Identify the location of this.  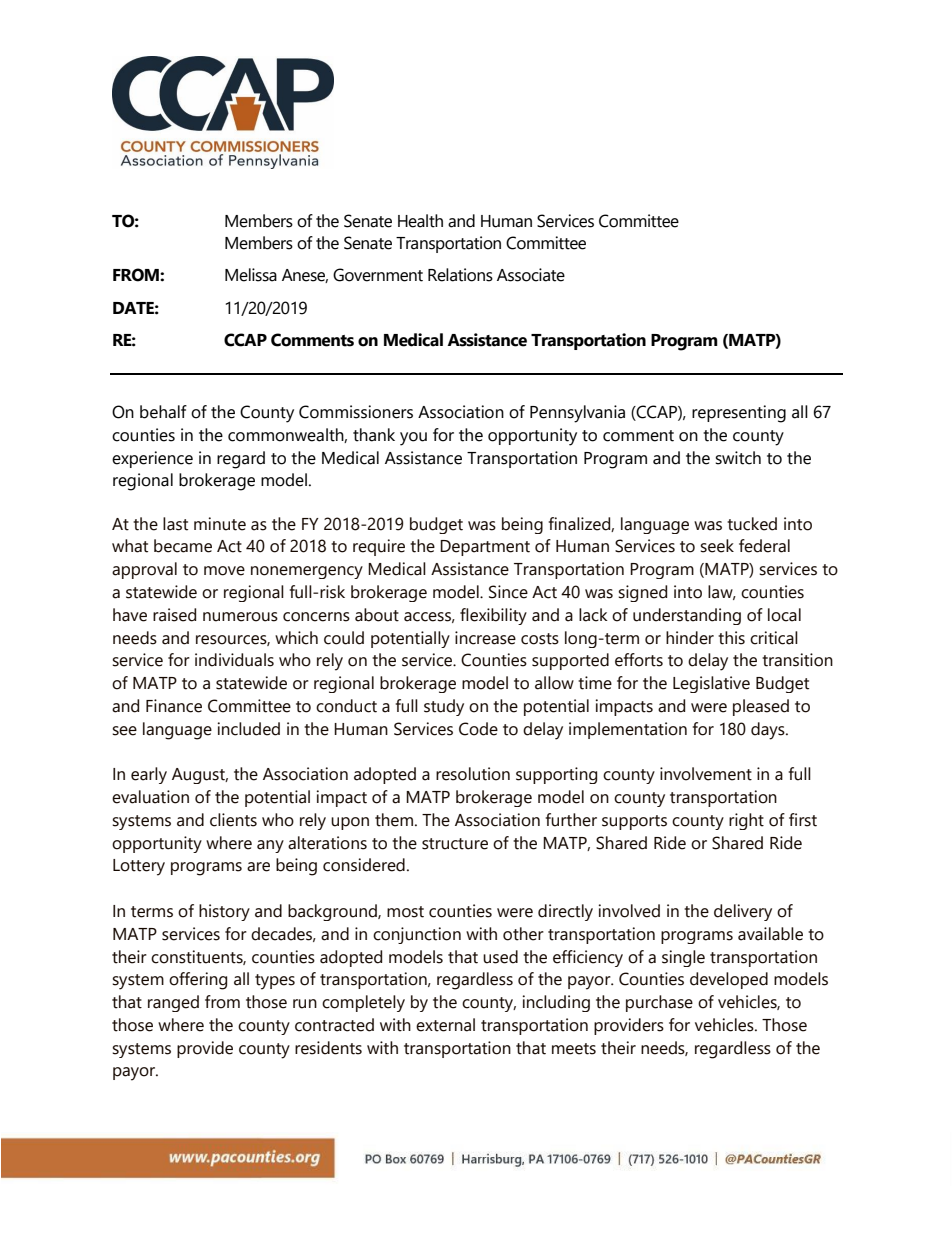
(731, 638).
